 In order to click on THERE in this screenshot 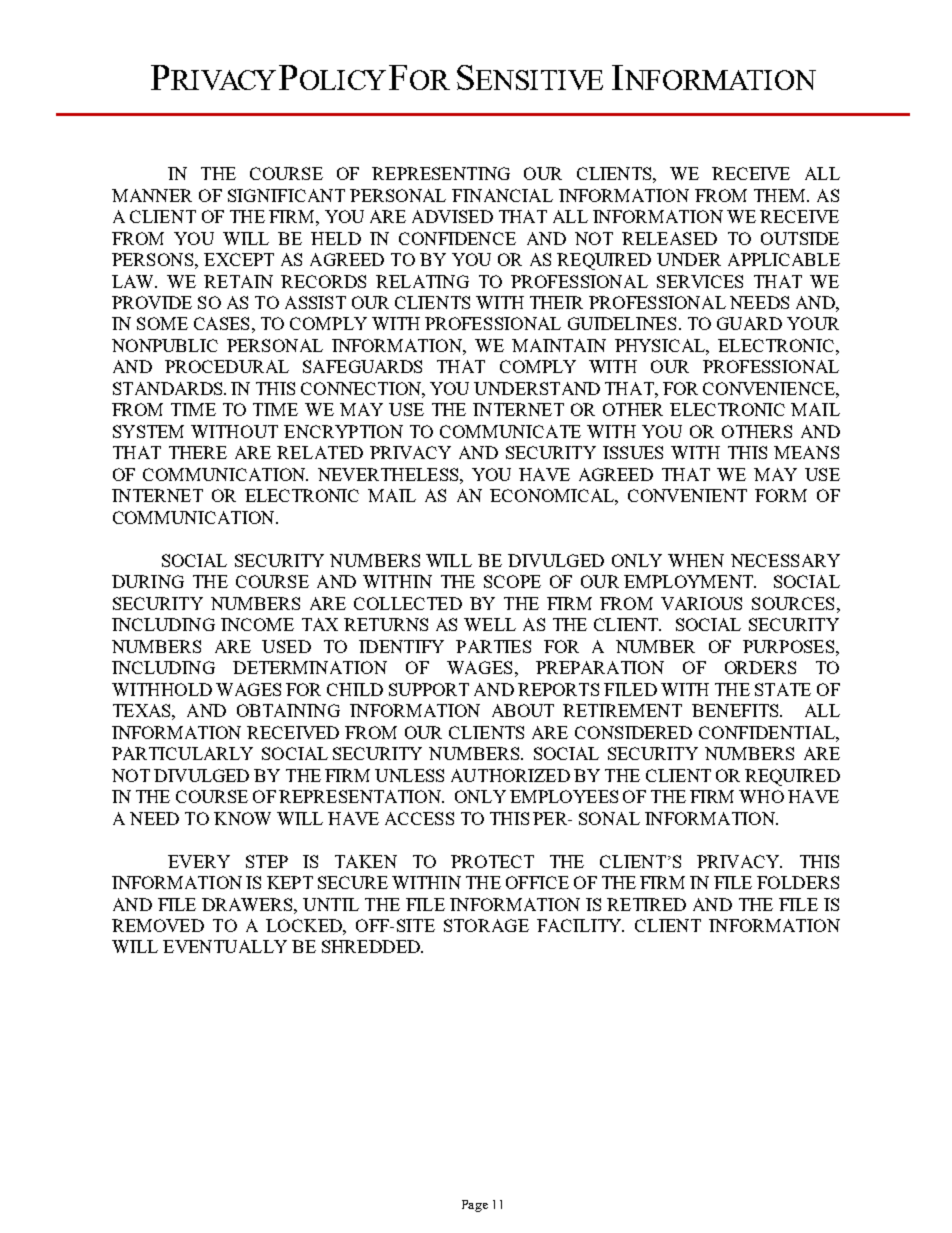, I will do `click(198, 452)`.
